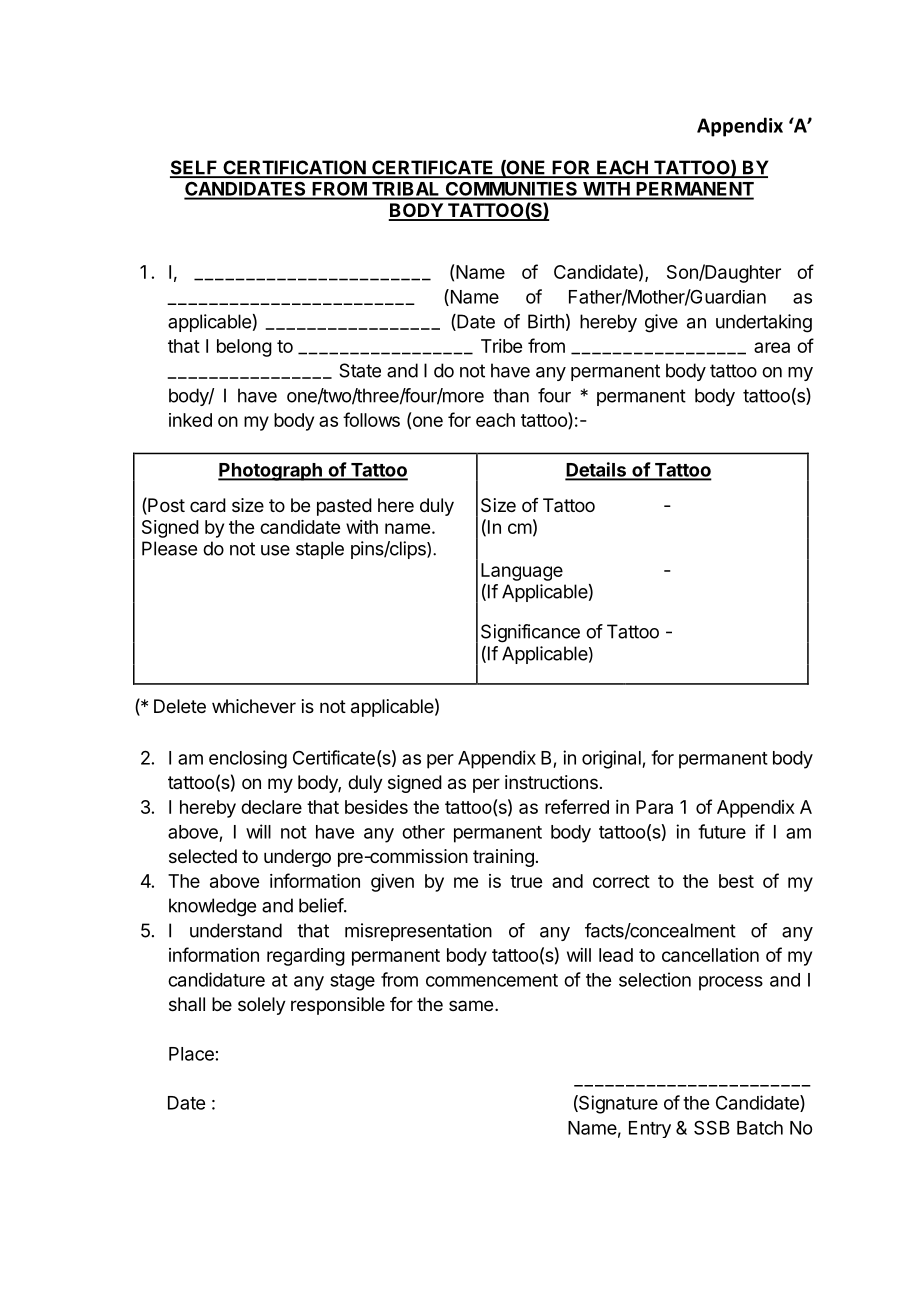 Image resolution: width=924 pixels, height=1308 pixels. What do you see at coordinates (271, 807) in the screenshot?
I see `declare` at bounding box center [271, 807].
